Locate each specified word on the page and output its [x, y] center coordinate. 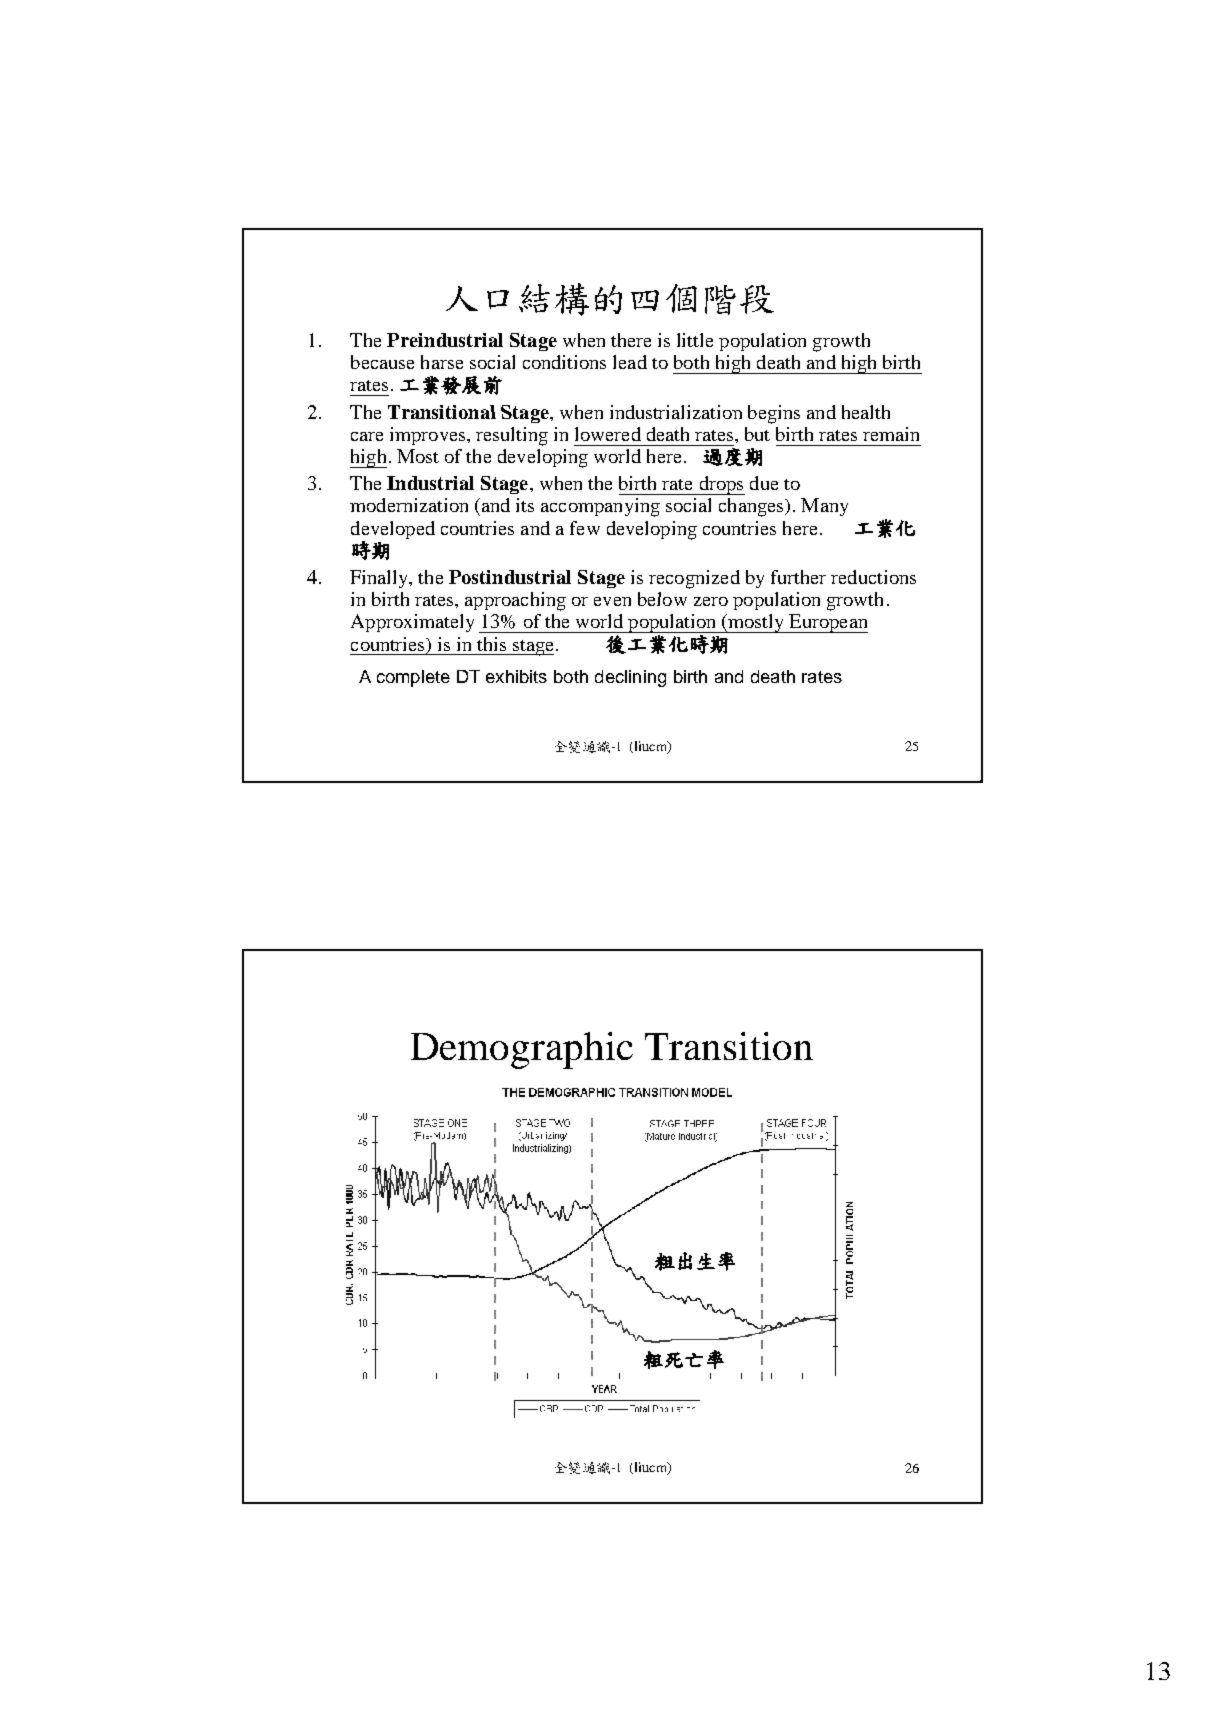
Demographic [522, 1050]
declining [630, 678]
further [798, 577]
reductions [873, 577]
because [382, 362]
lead [630, 362]
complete [413, 678]
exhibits [516, 676]
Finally [380, 579]
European [827, 623]
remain [891, 434]
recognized [694, 579]
